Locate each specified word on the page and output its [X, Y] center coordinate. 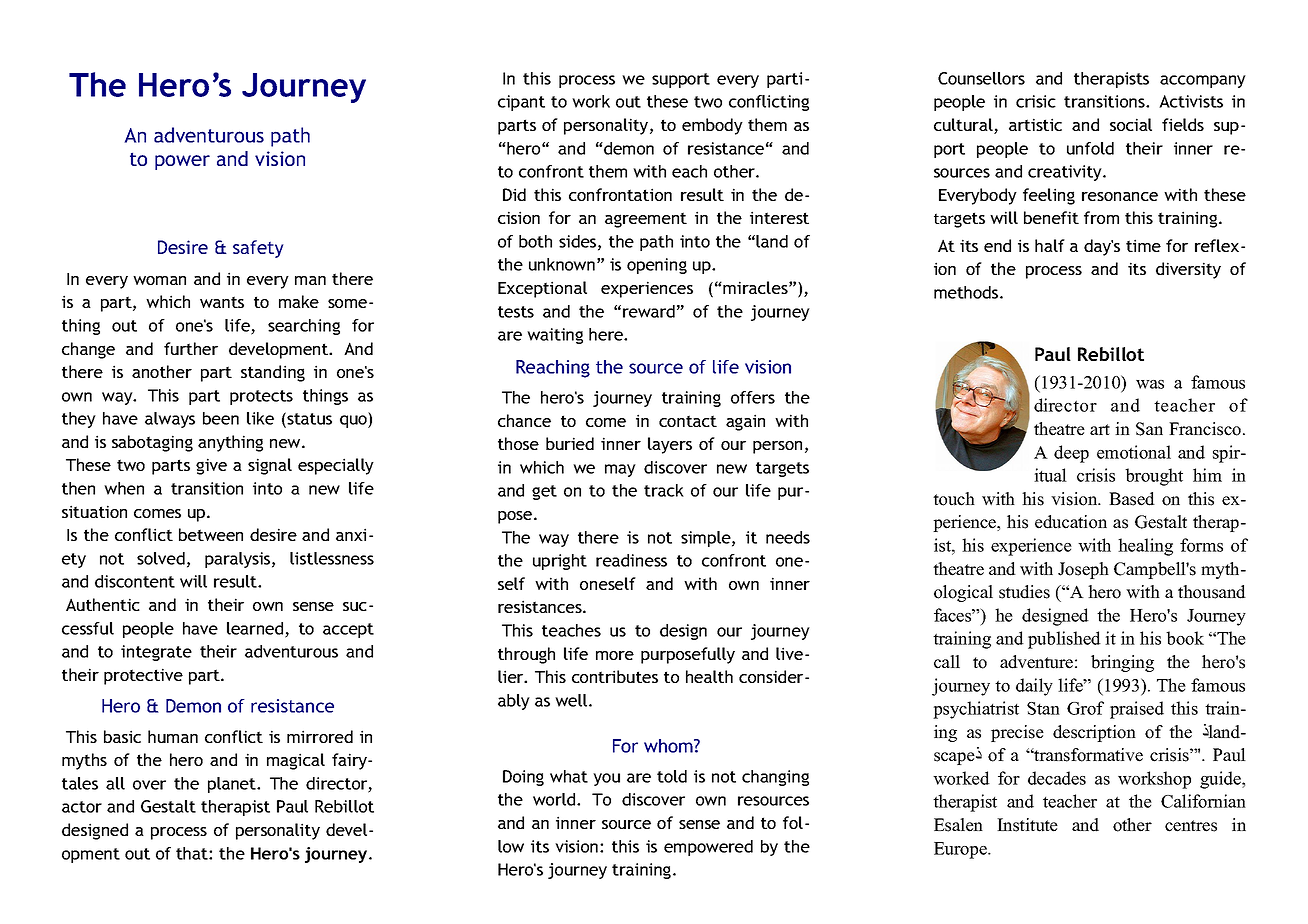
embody [712, 126]
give [211, 466]
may [620, 470]
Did [514, 194]
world [555, 799]
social [1131, 124]
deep [1071, 454]
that [193, 853]
